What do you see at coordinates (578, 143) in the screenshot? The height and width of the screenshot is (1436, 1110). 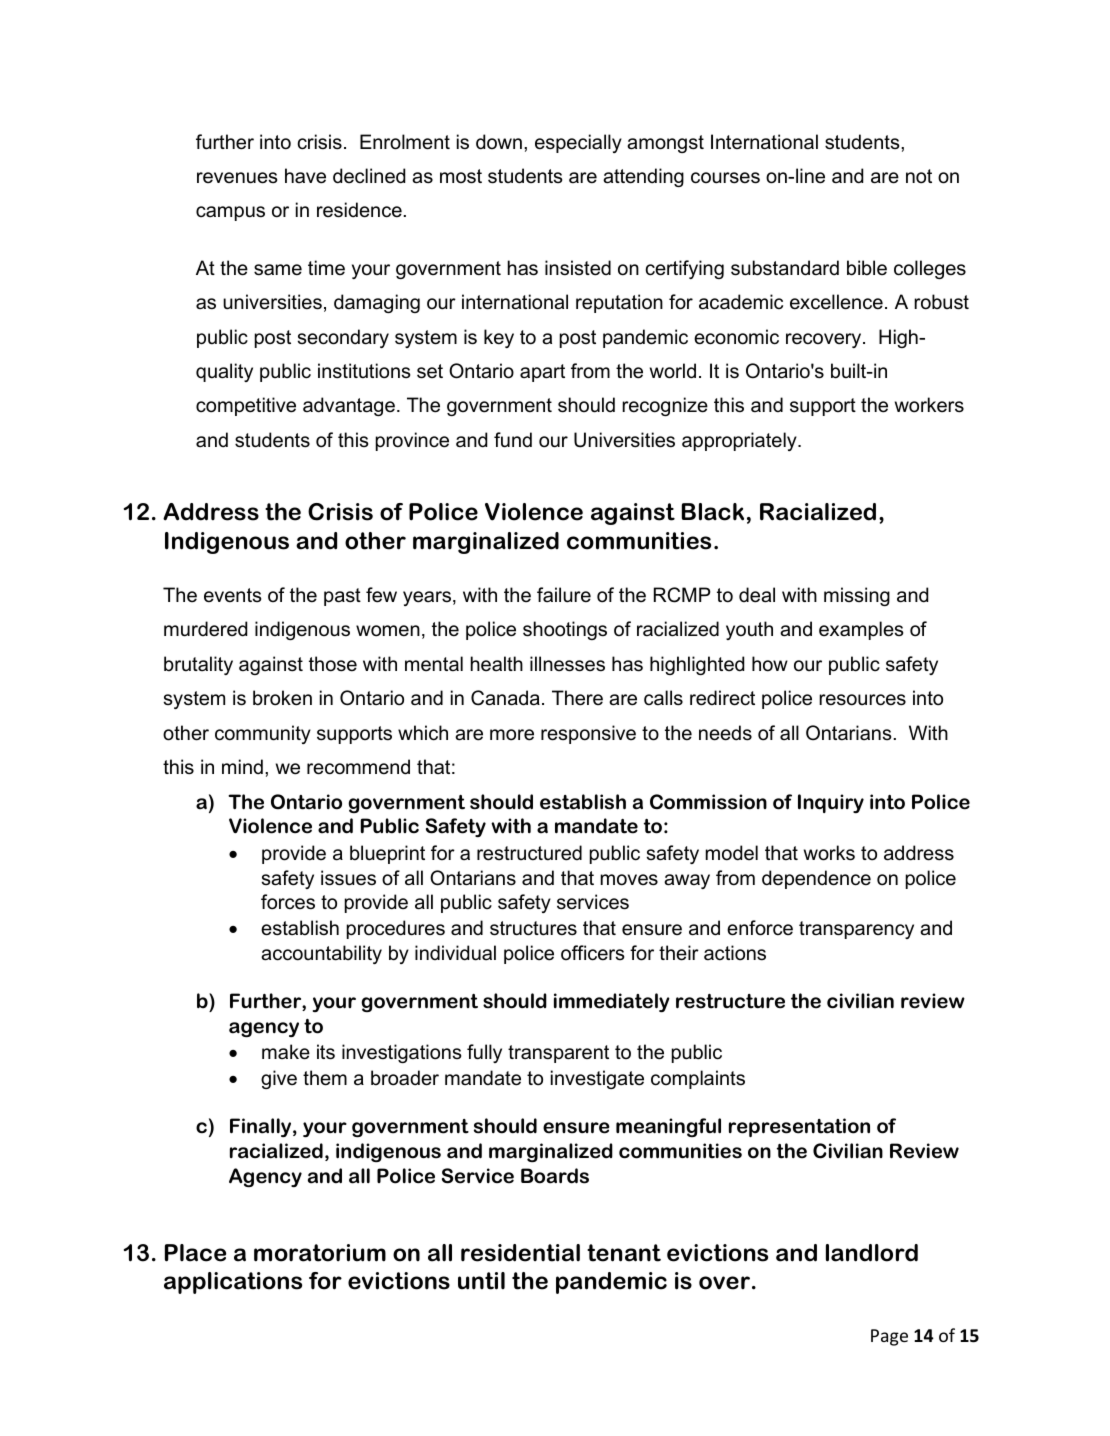 I see `especially` at bounding box center [578, 143].
